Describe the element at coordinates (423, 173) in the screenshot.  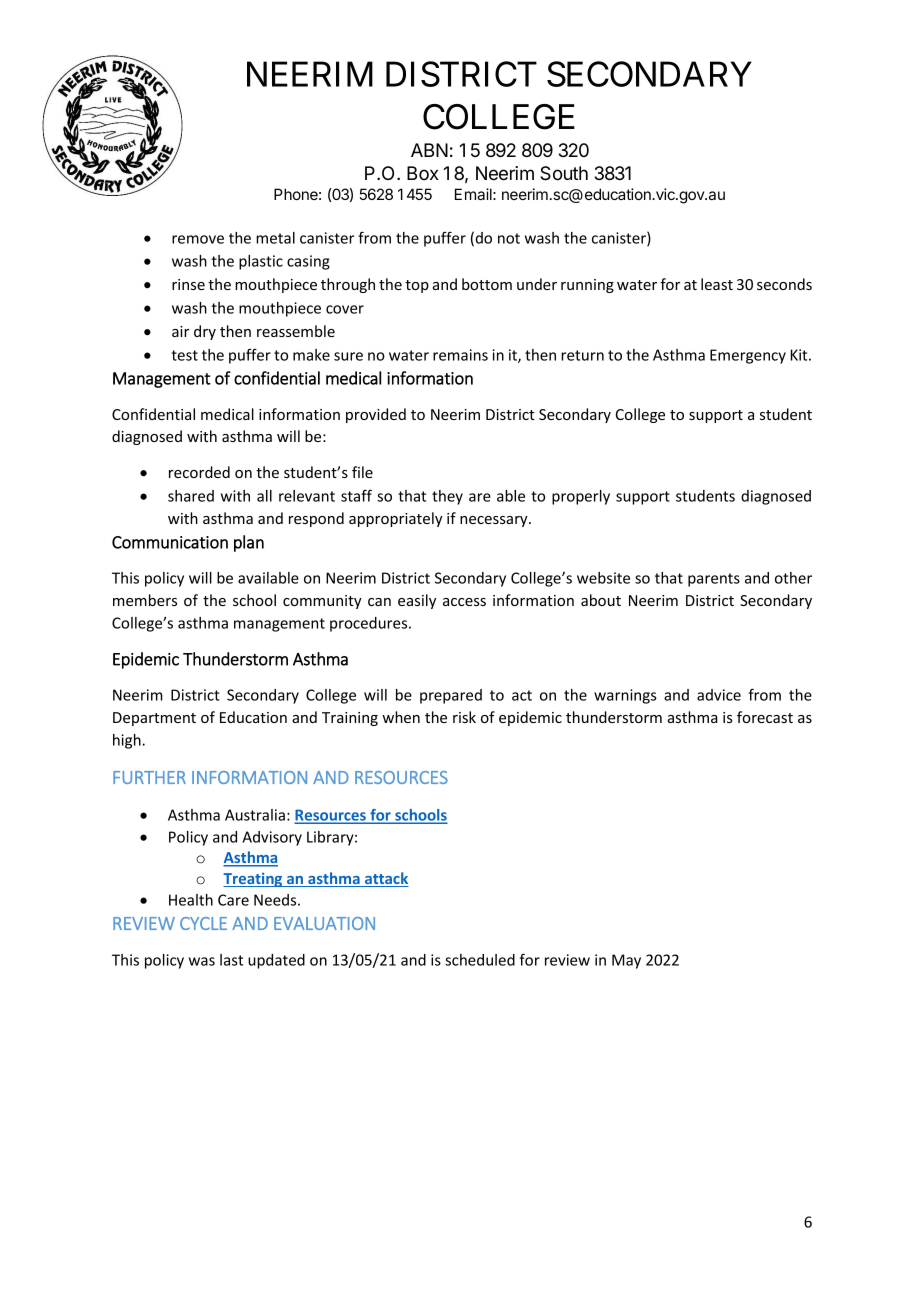
I see `Box` at that location.
